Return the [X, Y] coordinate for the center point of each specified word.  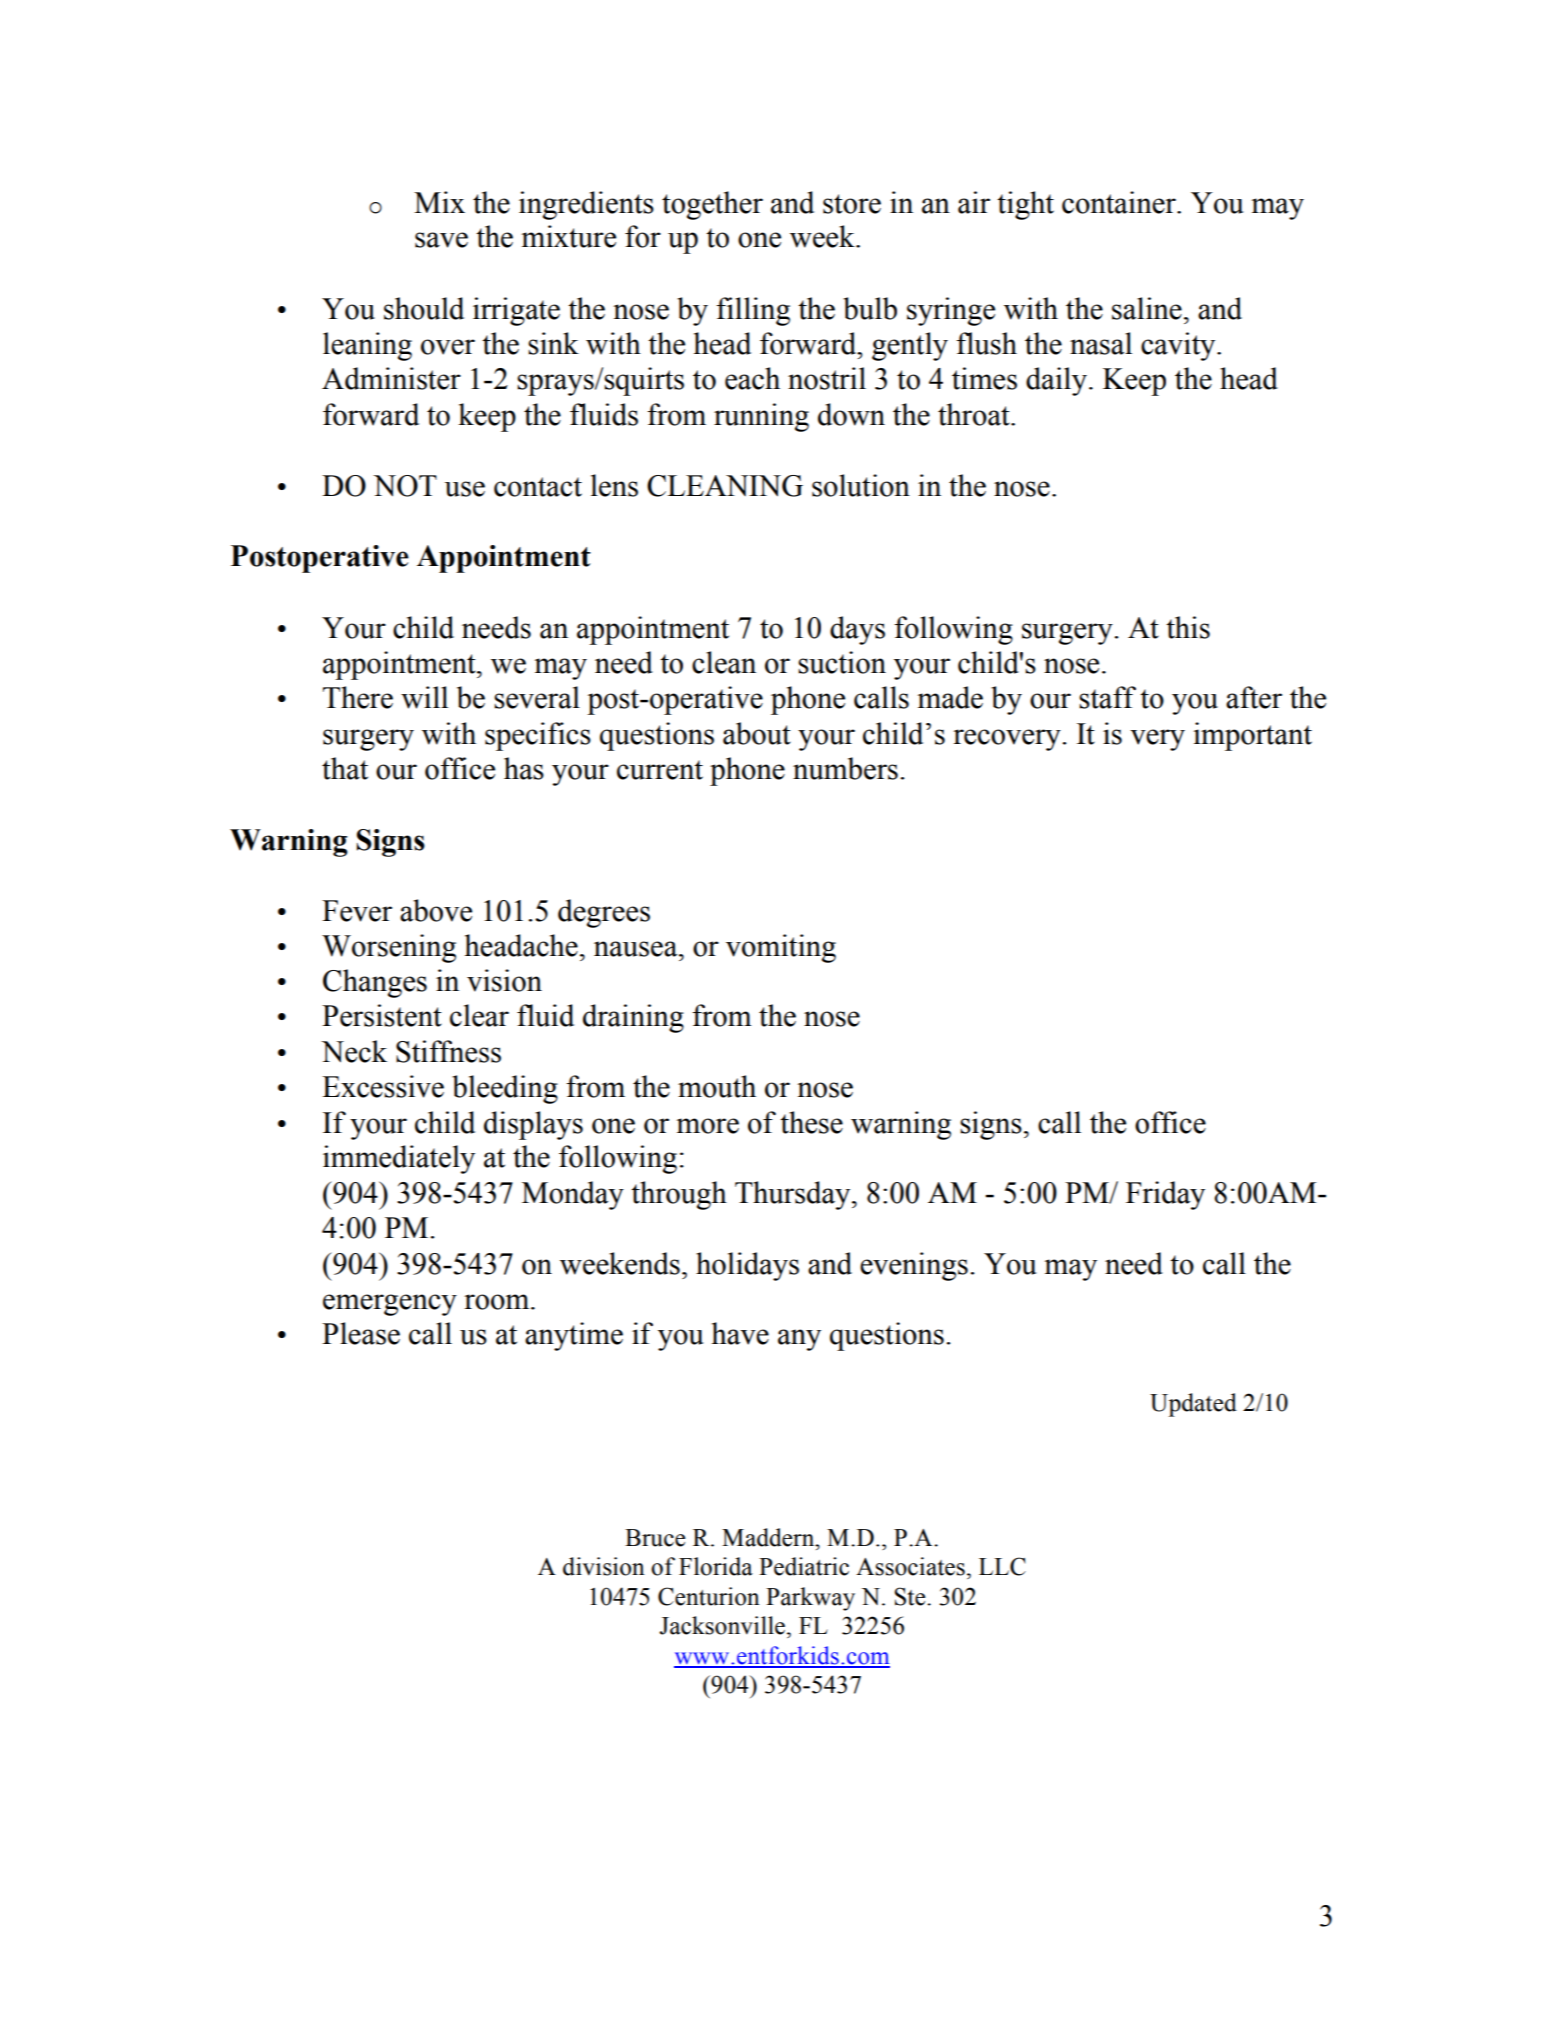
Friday [1165, 1195]
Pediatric [804, 1566]
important [1252, 736]
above [436, 910]
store [852, 204]
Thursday [794, 1195]
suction [842, 662]
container [1120, 202]
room [498, 1302]
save [441, 240]
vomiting [781, 948]
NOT [405, 486]
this [1188, 627]
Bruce [655, 1538]
